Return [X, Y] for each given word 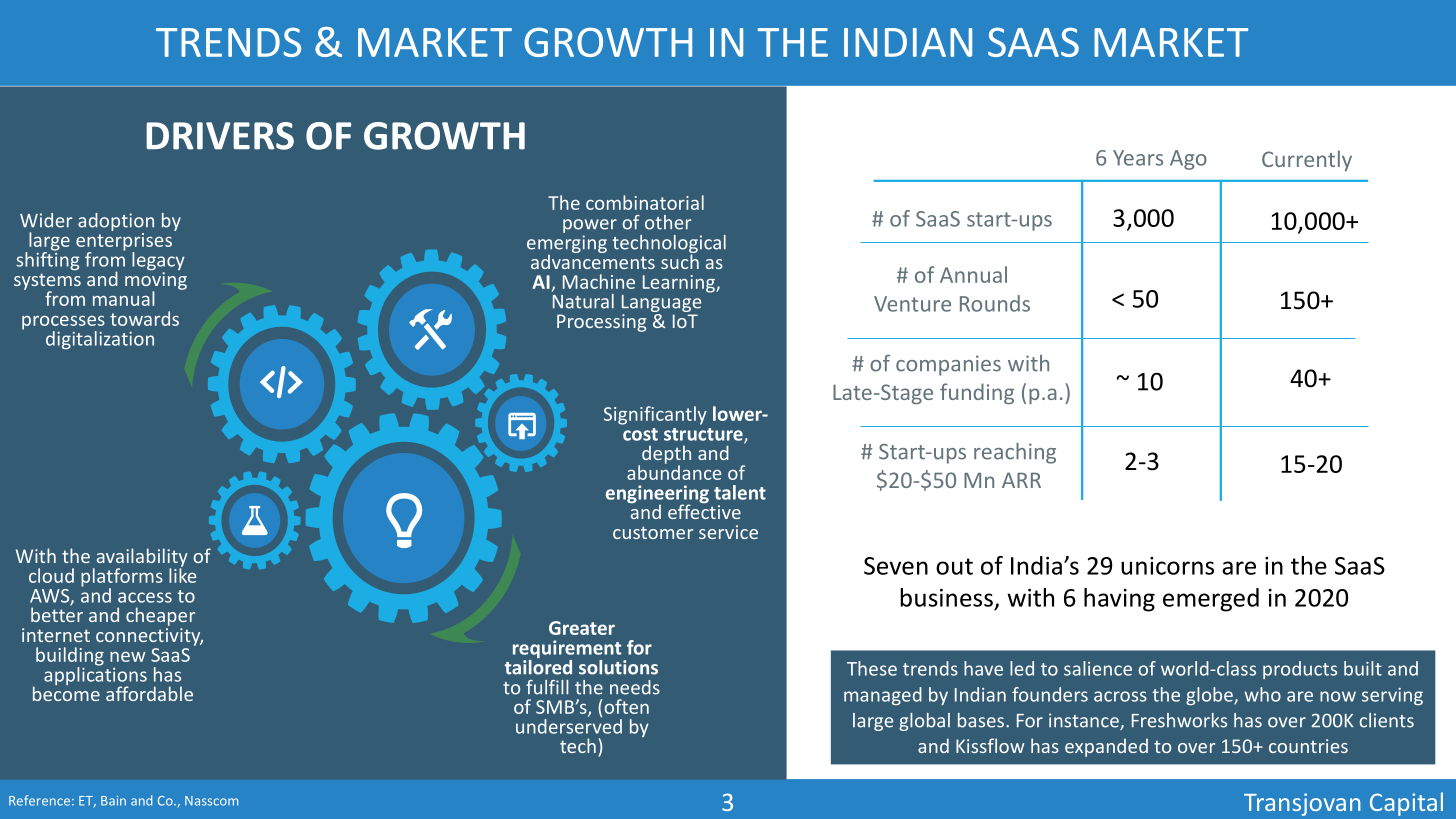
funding [977, 393]
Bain [113, 801]
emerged [1211, 600]
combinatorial [645, 202]
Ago [1188, 160]
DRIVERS [220, 136]
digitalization [100, 340]
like [182, 574]
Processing [601, 323]
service [728, 532]
